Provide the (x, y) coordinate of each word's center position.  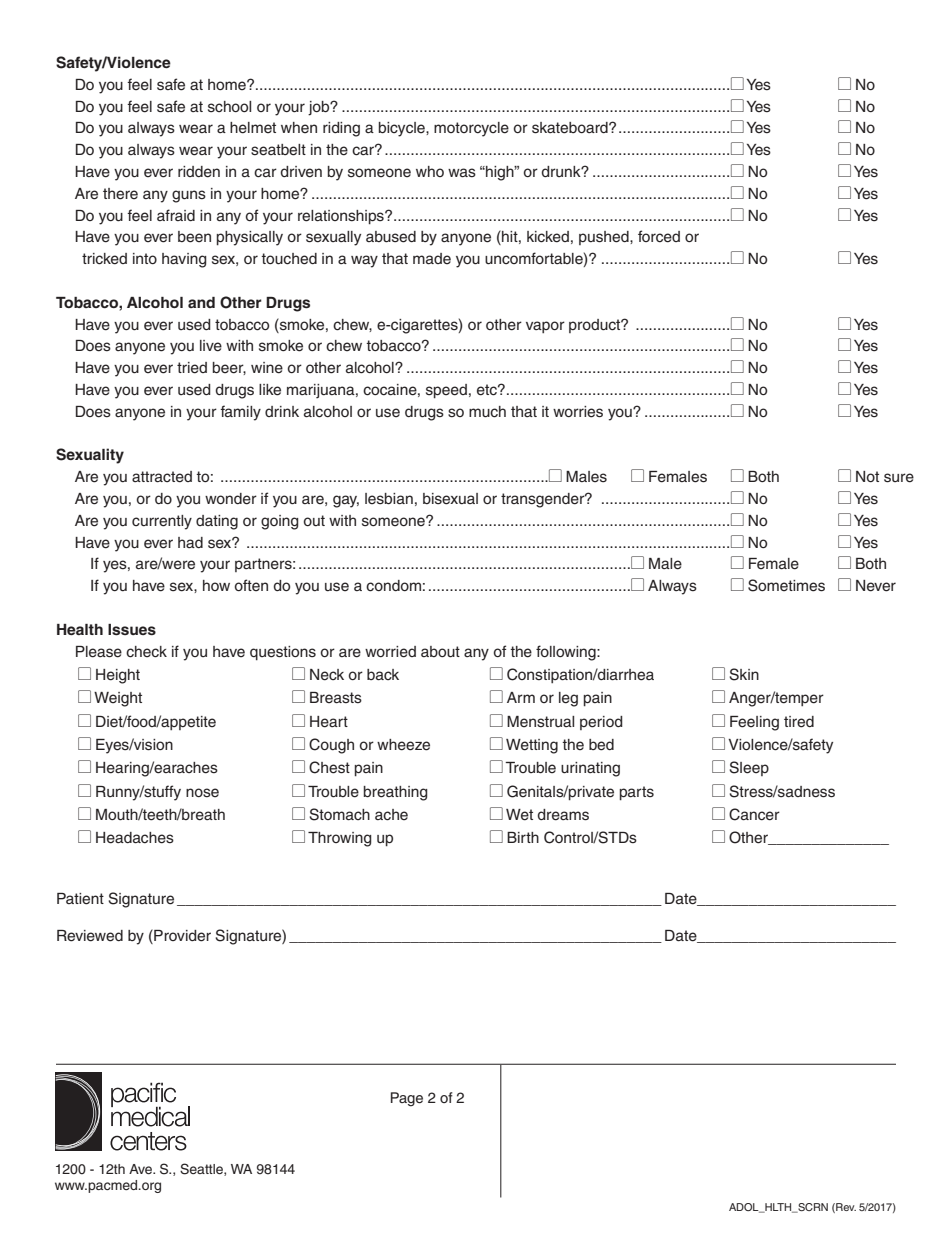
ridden (199, 172)
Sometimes (786, 585)
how (216, 585)
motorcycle (471, 129)
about (440, 652)
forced (659, 236)
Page (407, 1099)
